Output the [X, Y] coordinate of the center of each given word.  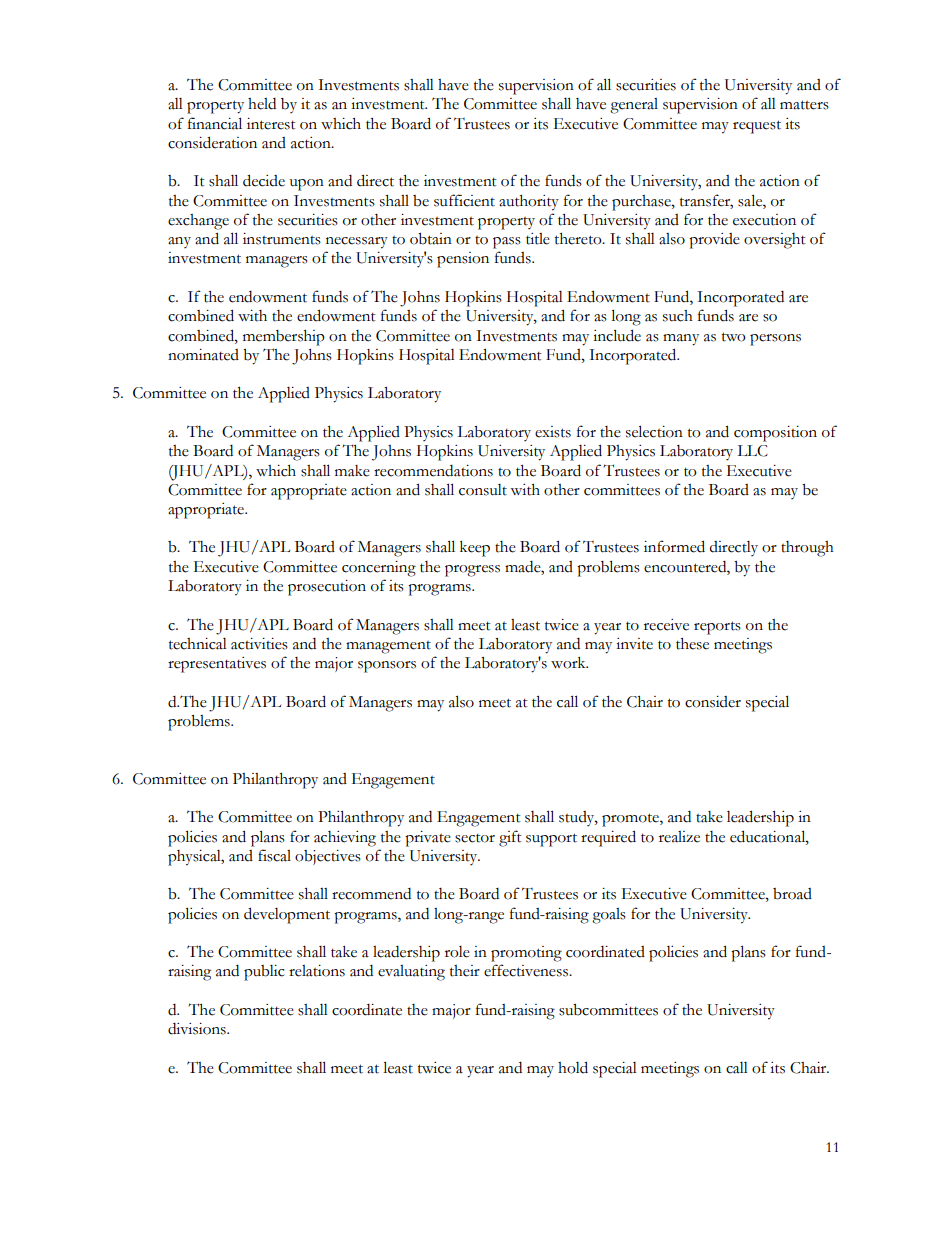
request [757, 127]
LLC [752, 451]
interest [271, 124]
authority [529, 203]
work [569, 663]
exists [553, 432]
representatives [217, 665]
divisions [198, 1029]
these [692, 644]
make [352, 471]
